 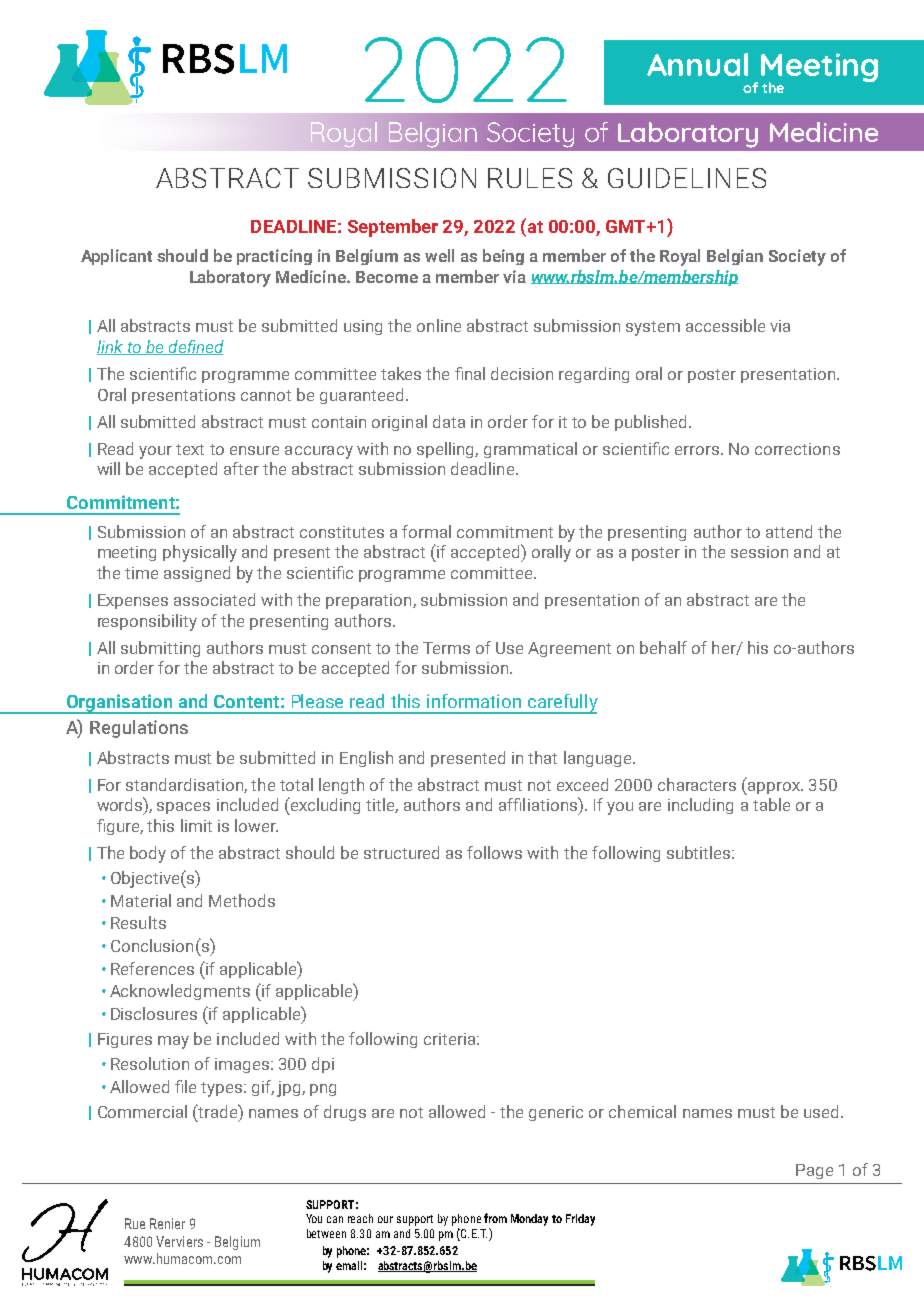 What do you see at coordinates (116, 257) in the document?
I see `Applicant` at bounding box center [116, 257].
